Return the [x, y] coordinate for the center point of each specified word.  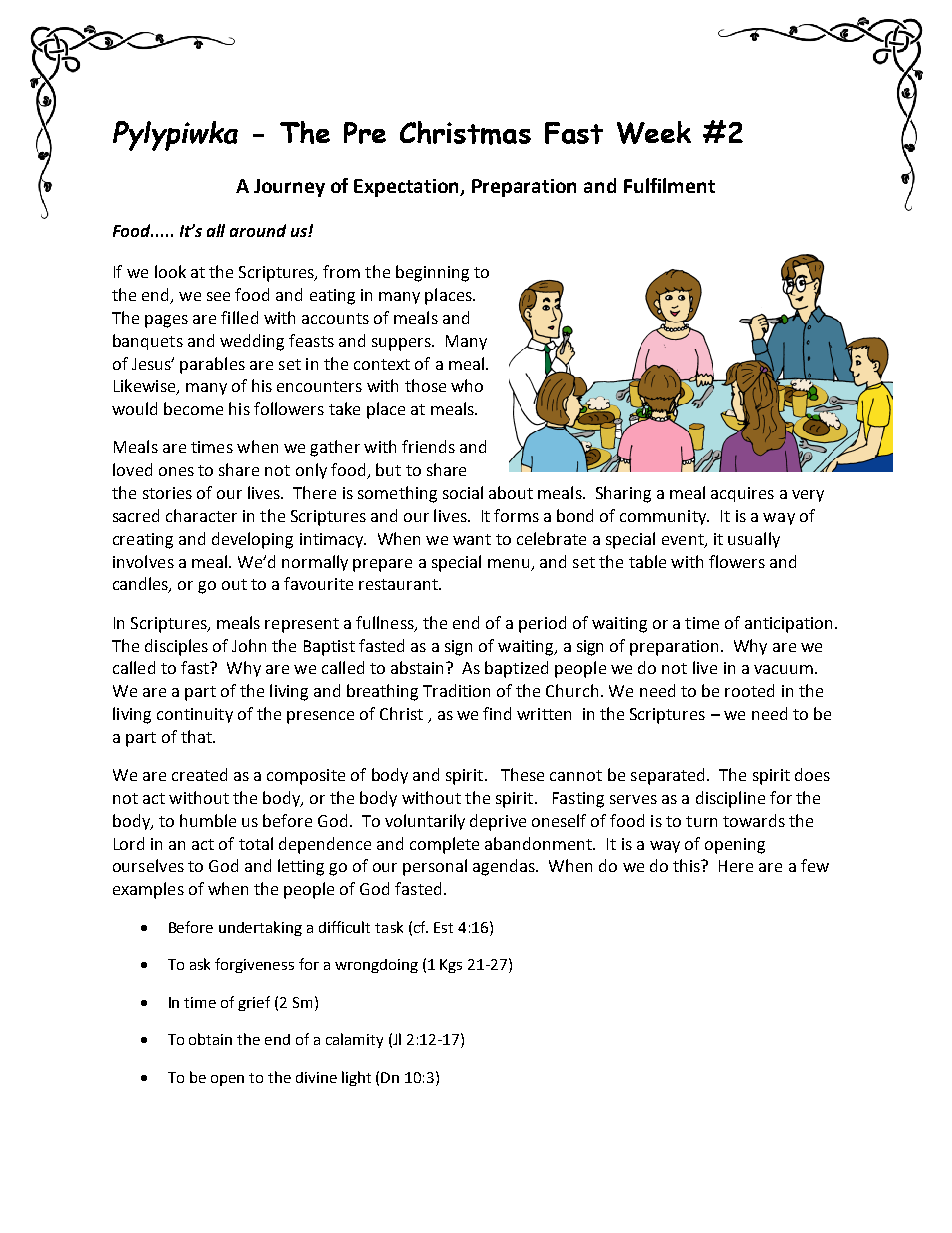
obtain [210, 1039]
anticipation [788, 625]
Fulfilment [669, 185]
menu [508, 563]
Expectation [408, 188]
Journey [289, 188]
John [249, 645]
